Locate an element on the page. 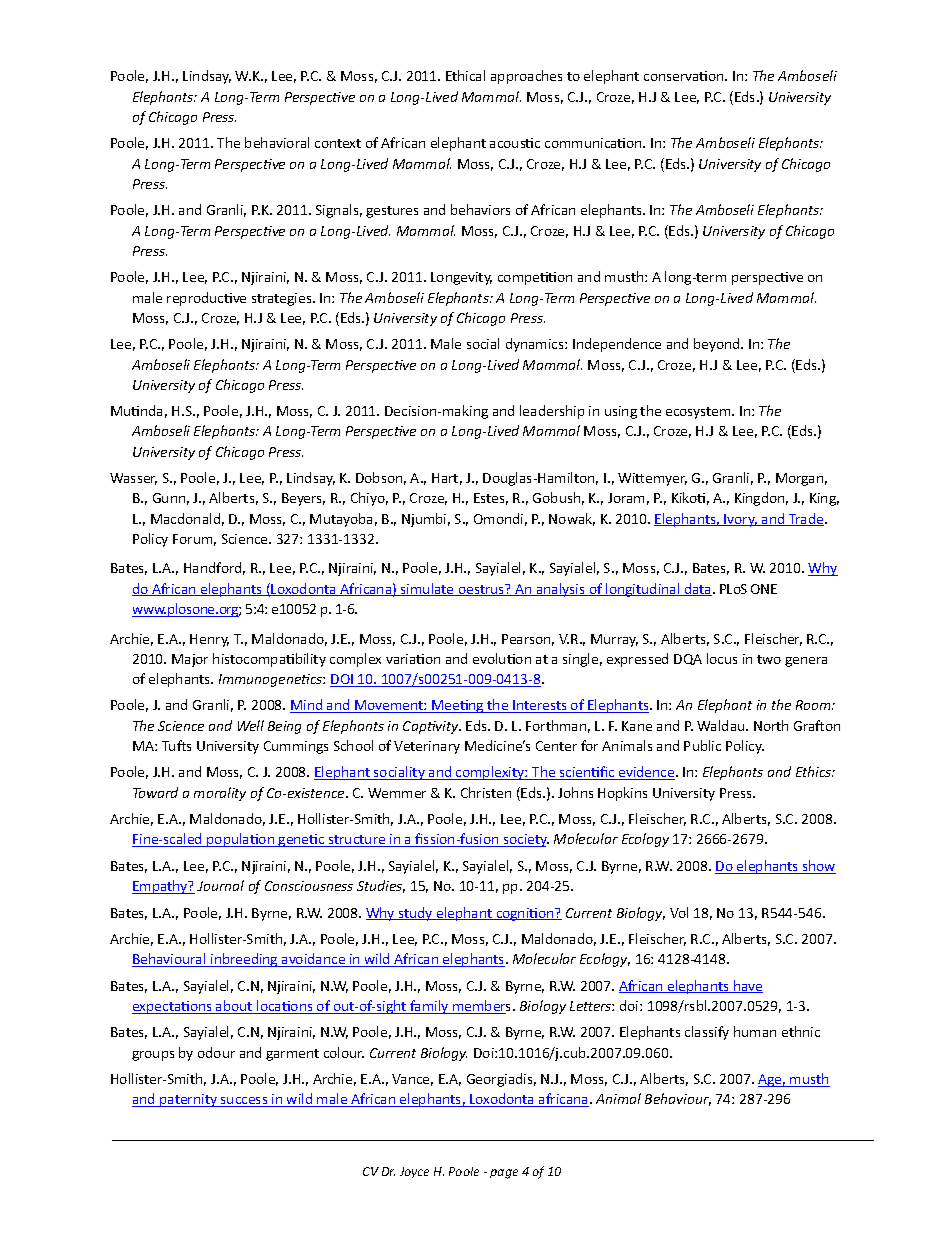 The width and height of the image is (952, 1233). society is located at coordinates (525, 840).
